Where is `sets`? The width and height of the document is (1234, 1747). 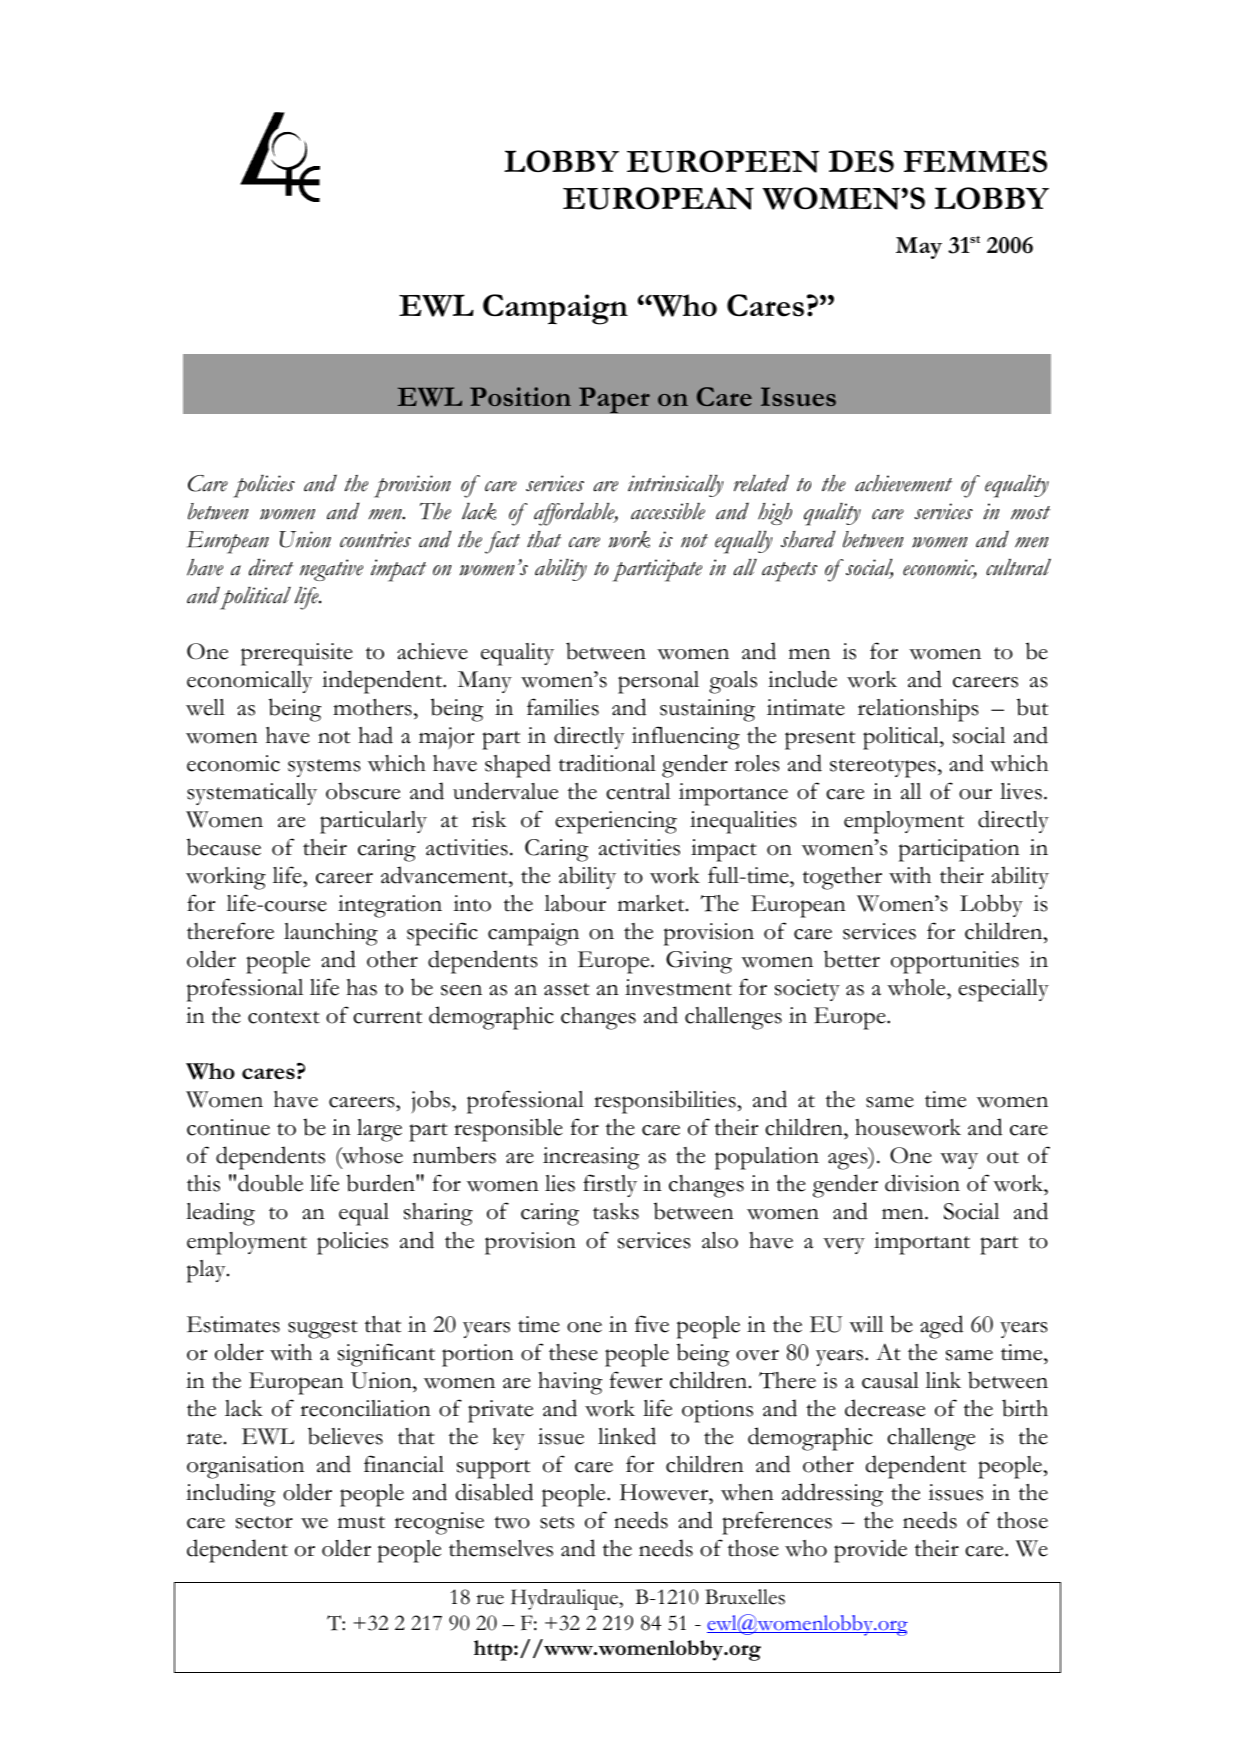
sets is located at coordinates (557, 1522).
